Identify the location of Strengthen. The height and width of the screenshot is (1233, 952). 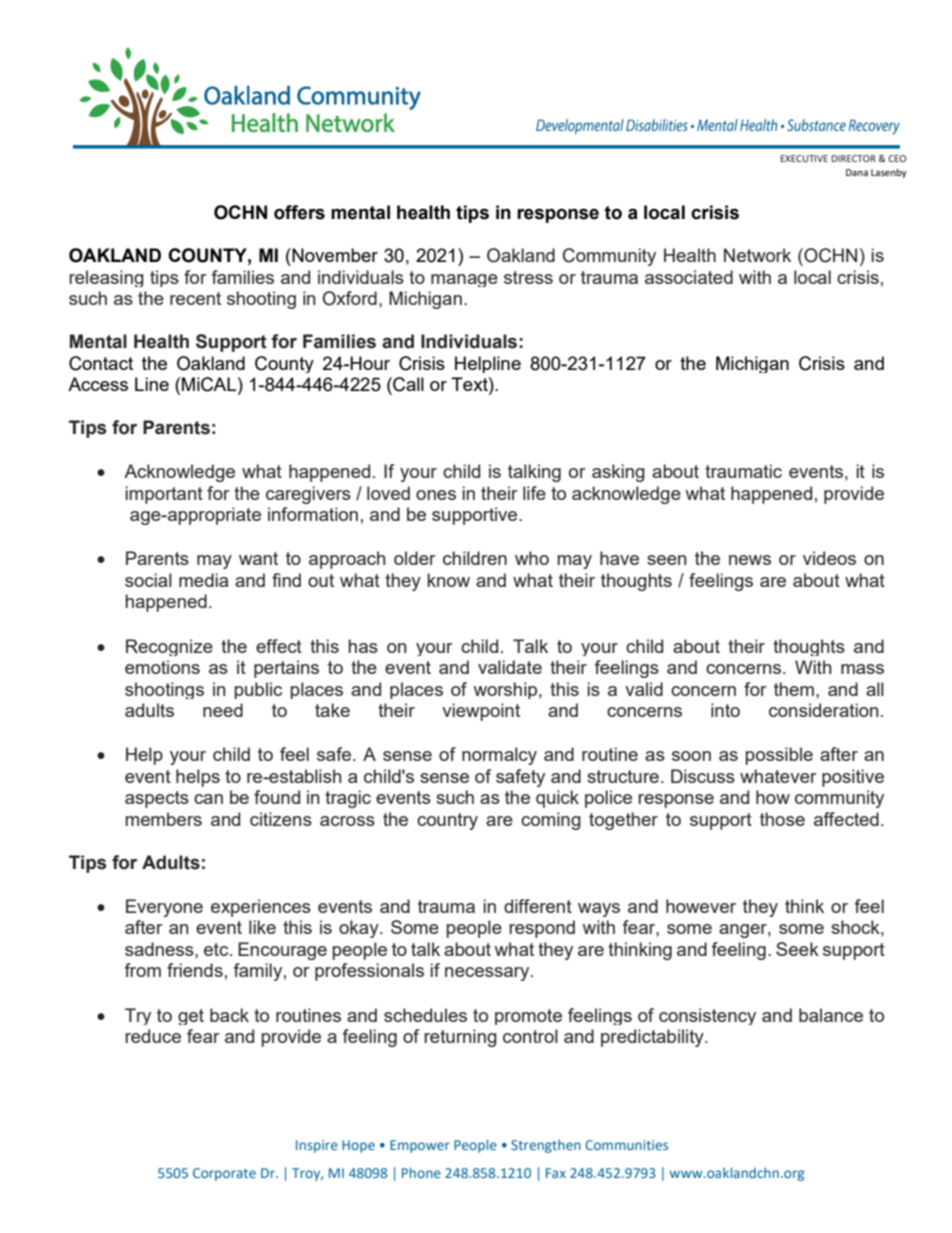
(546, 1146).
